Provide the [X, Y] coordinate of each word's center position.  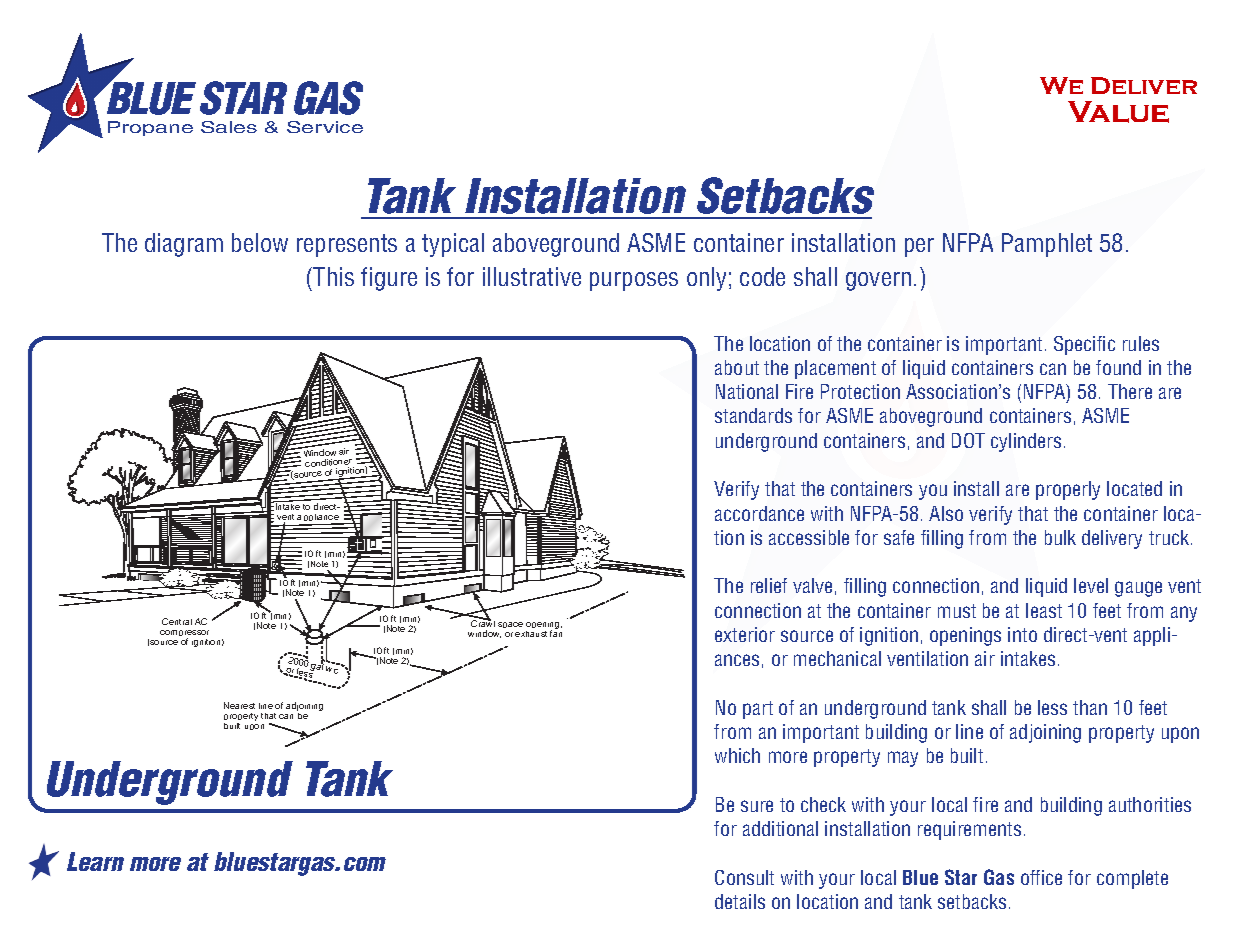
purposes [634, 281]
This [333, 276]
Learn [95, 861]
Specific [1084, 345]
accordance [759, 513]
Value [1118, 112]
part [758, 710]
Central [177, 621]
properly [1068, 490]
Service [325, 127]
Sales [229, 127]
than [1090, 707]
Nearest [239, 705]
